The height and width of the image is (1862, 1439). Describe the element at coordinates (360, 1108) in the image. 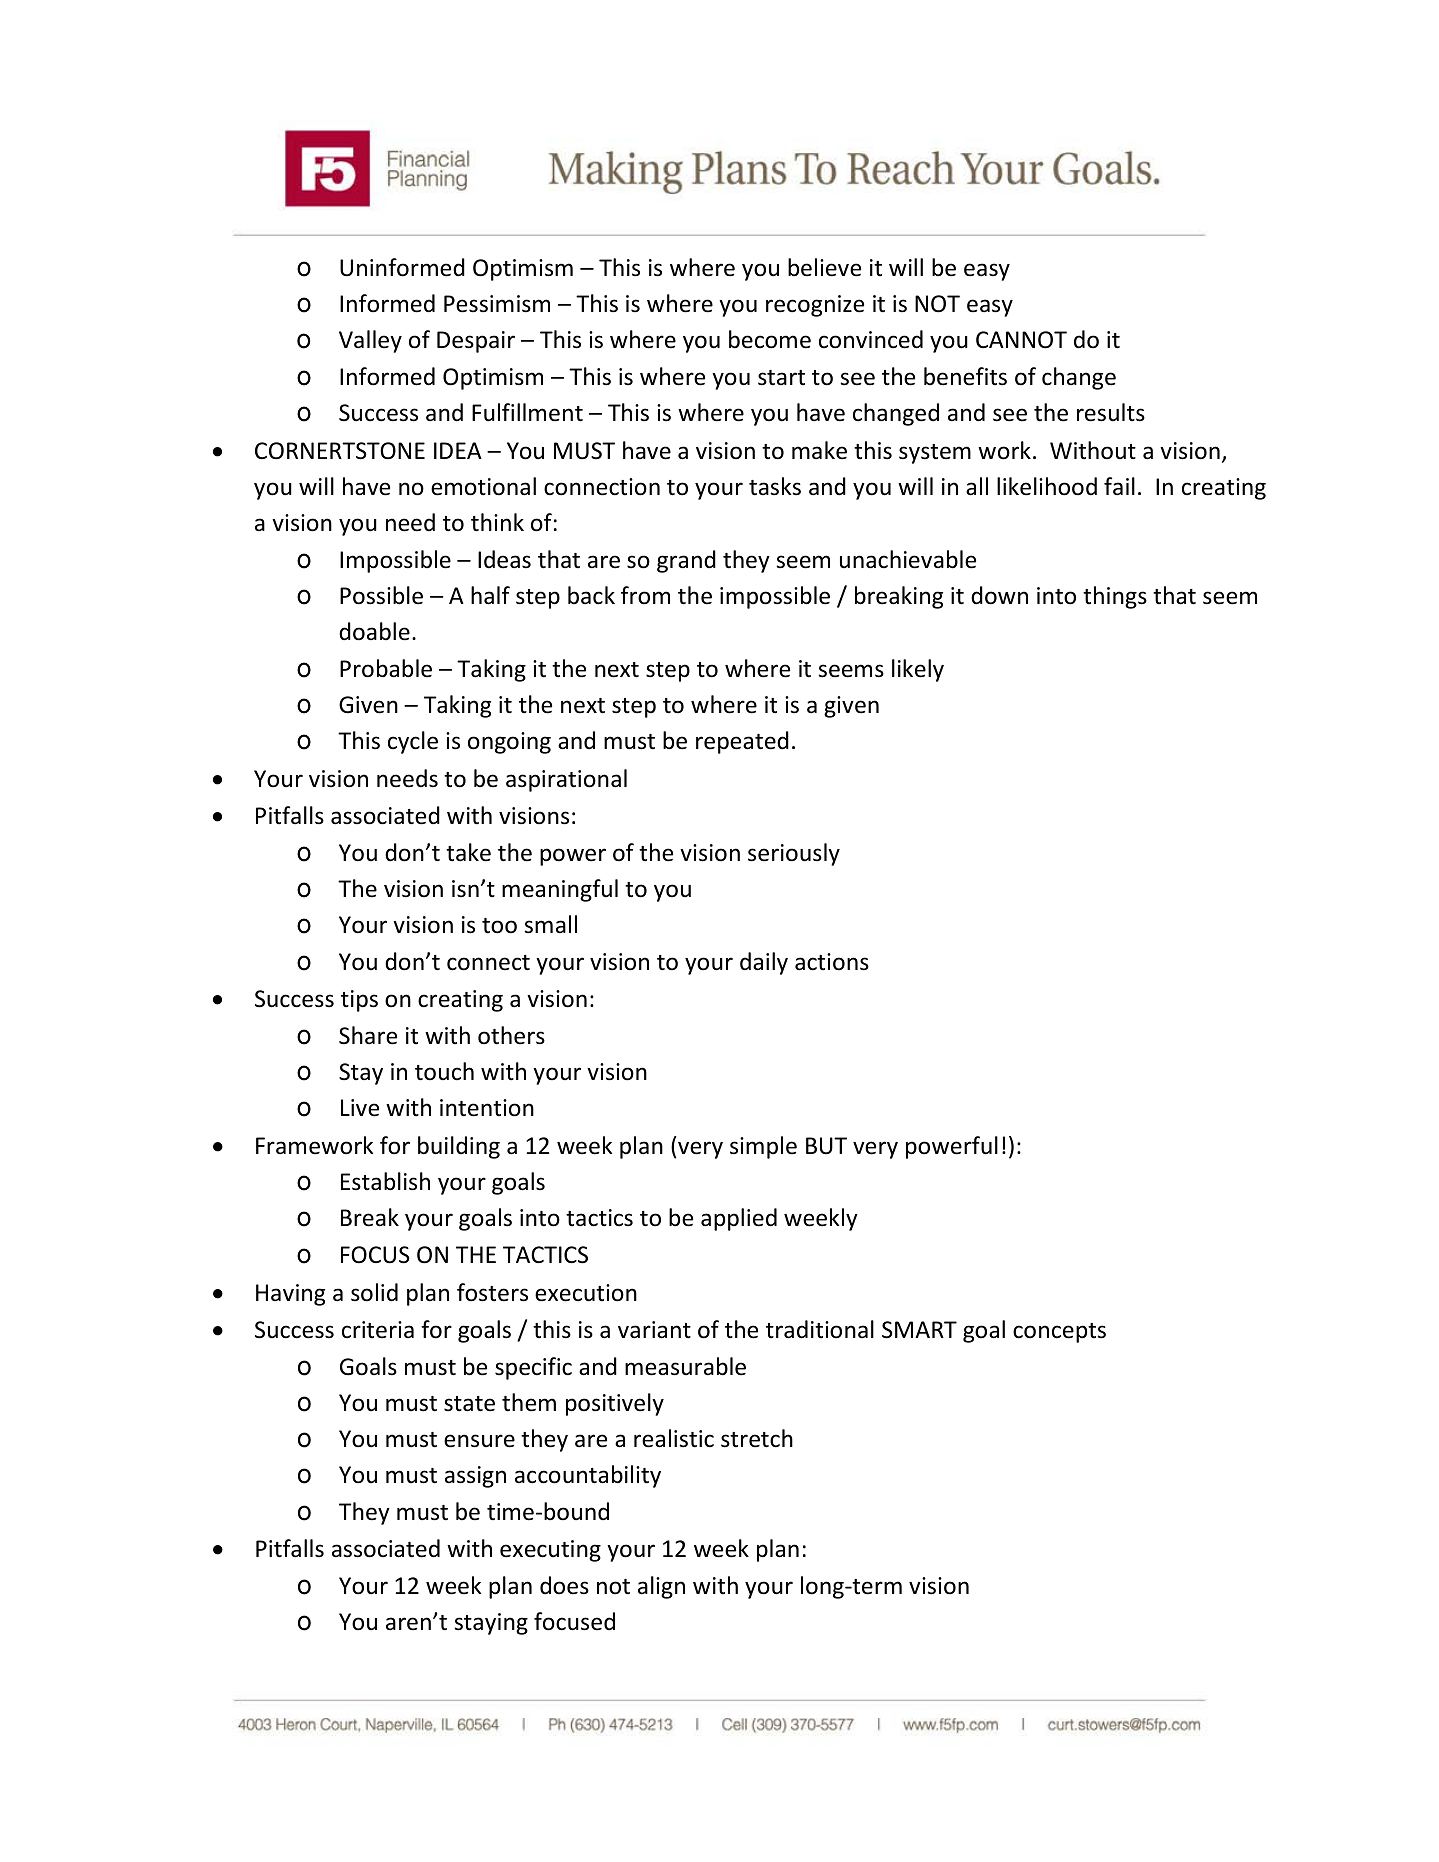

I see `Live` at that location.
